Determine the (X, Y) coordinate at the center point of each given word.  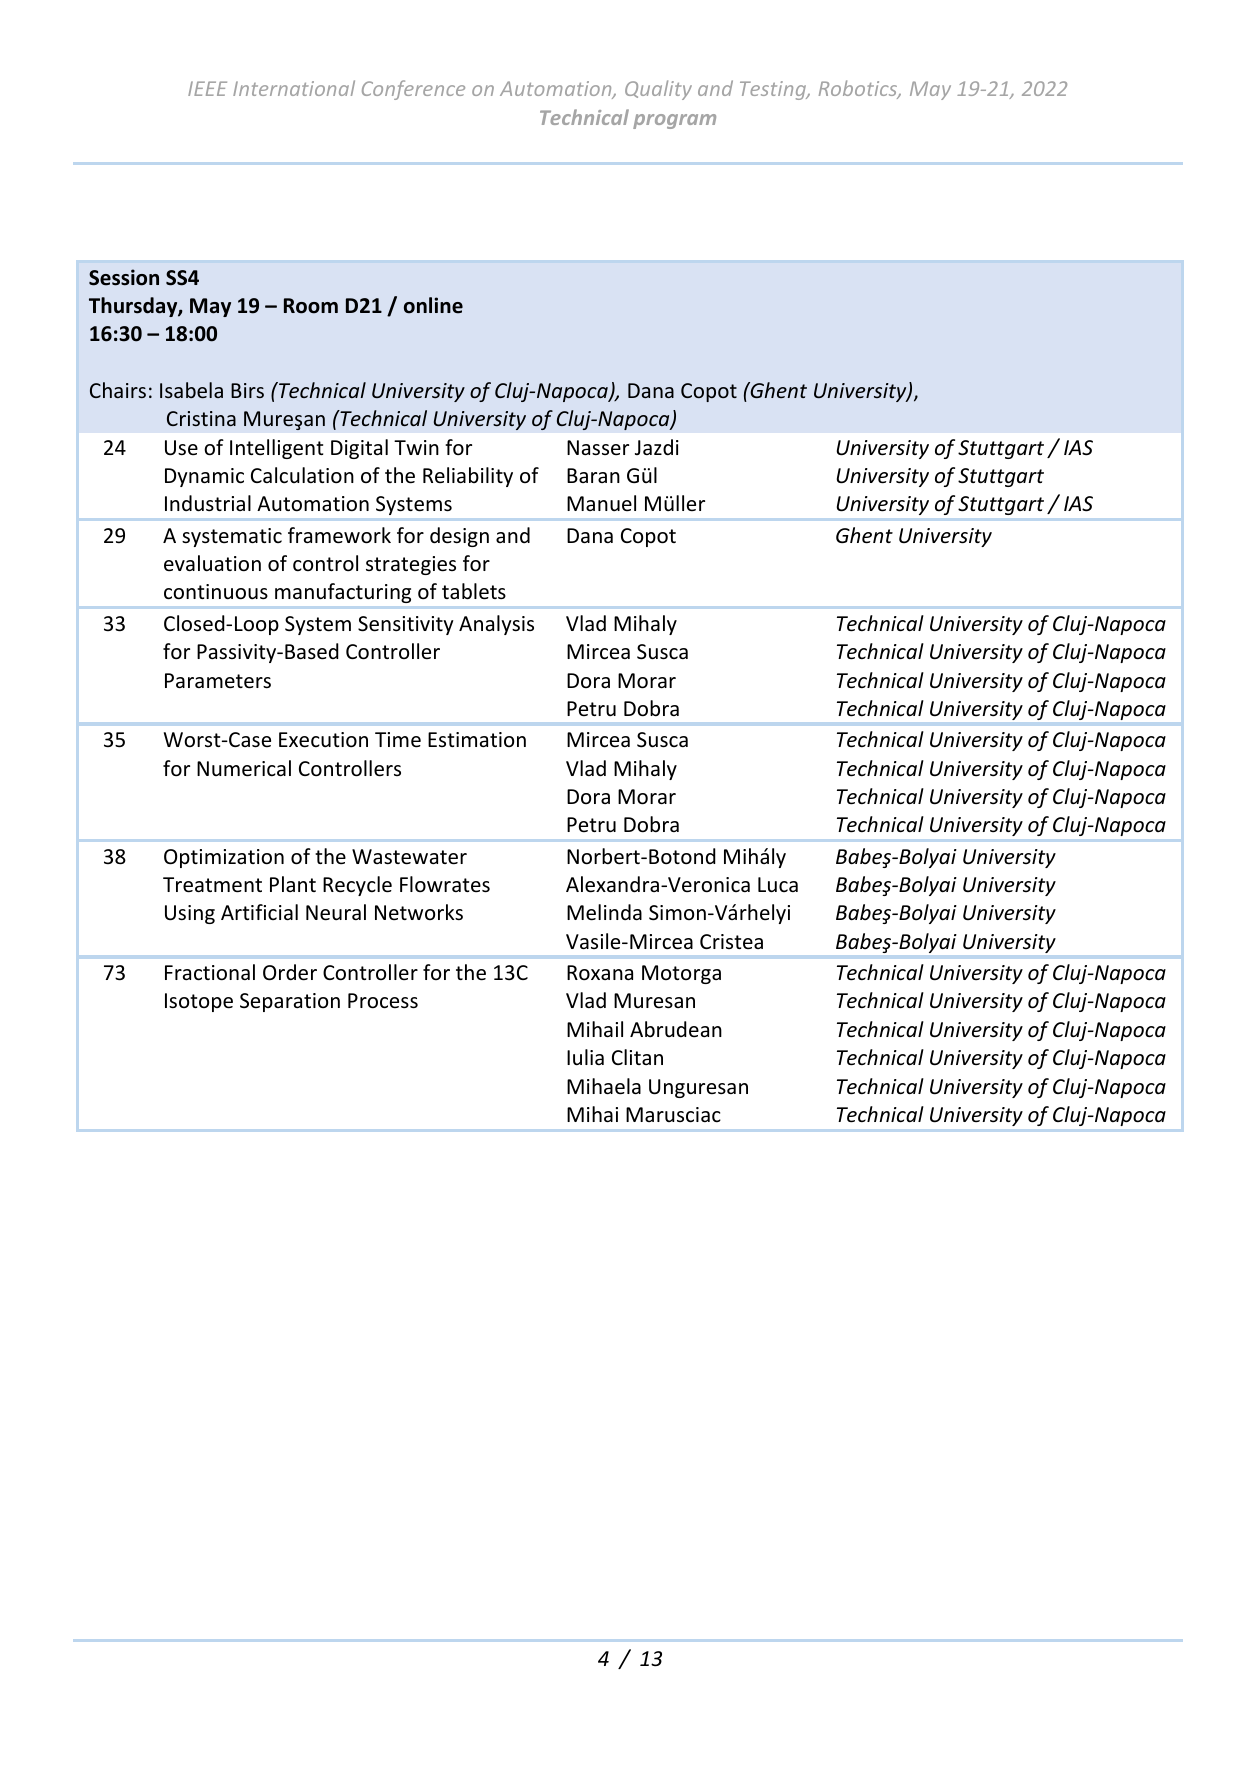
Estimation (477, 739)
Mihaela (604, 1086)
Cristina (201, 418)
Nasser (598, 447)
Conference (413, 90)
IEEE (207, 88)
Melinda (604, 912)
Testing (774, 90)
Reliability (468, 477)
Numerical (244, 768)
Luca (778, 885)
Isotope (199, 1002)
